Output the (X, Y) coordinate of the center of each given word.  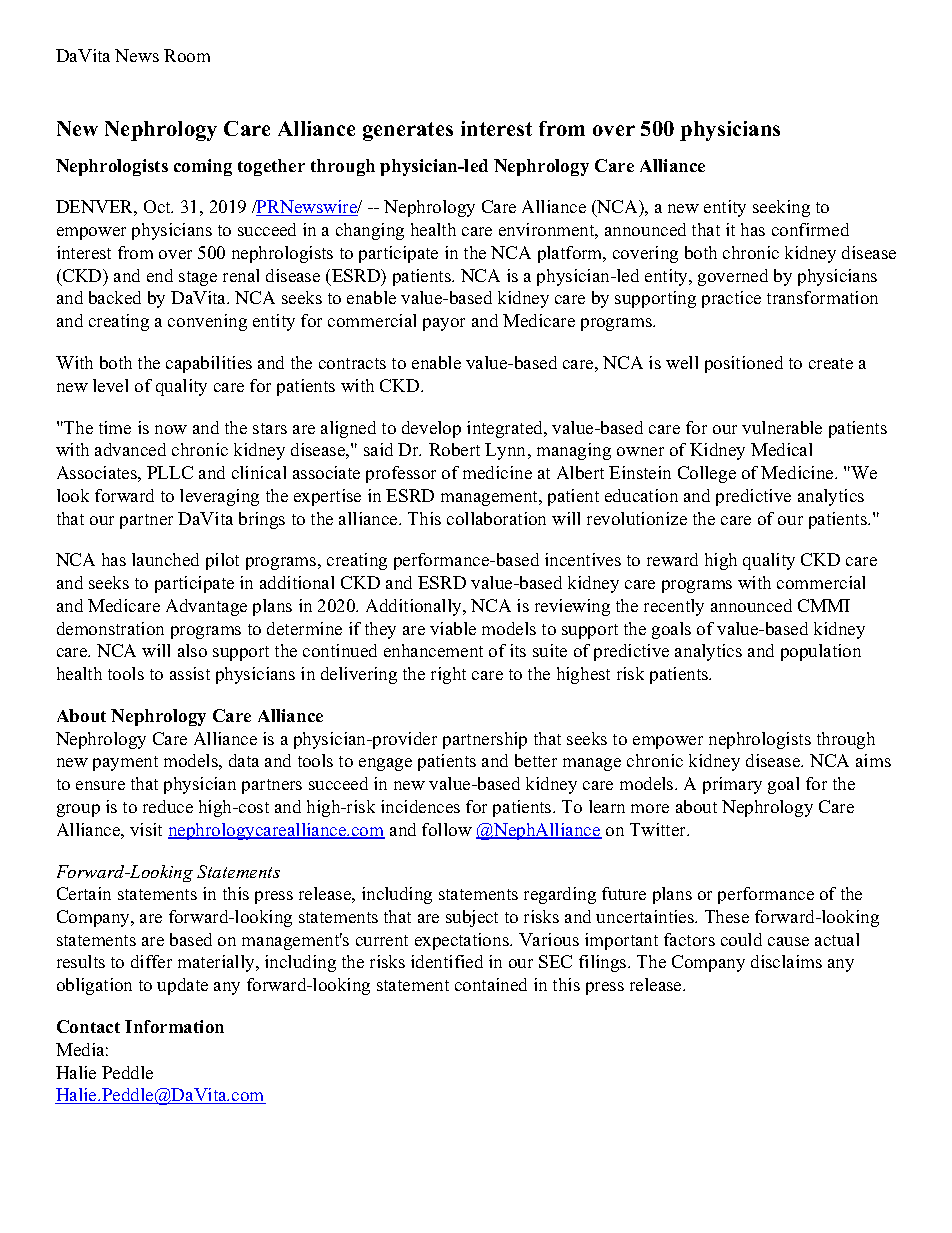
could (741, 939)
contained (491, 984)
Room (187, 55)
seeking (781, 208)
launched (165, 559)
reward (672, 559)
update (182, 986)
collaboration (496, 518)
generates (408, 131)
